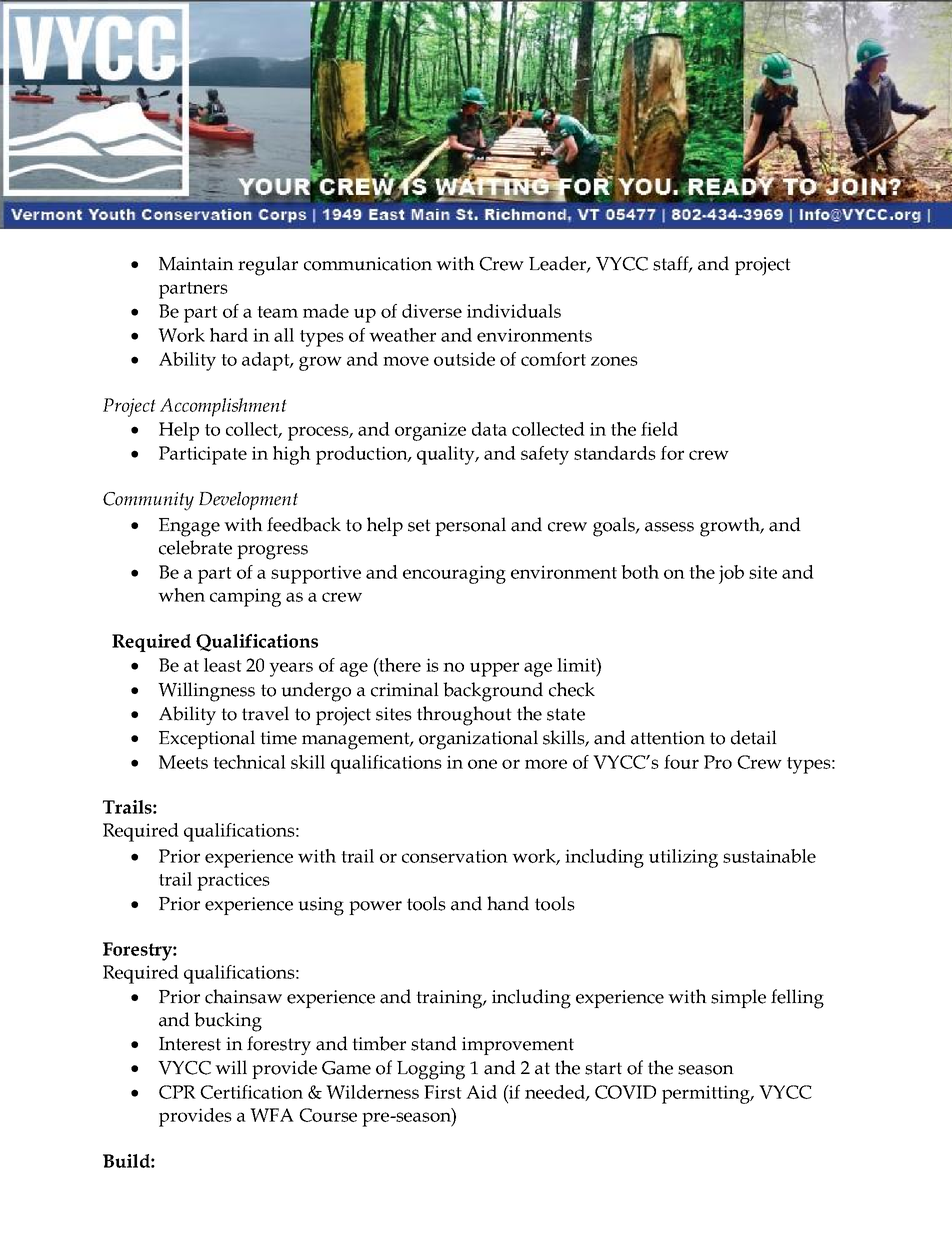  I want to click on least, so click(223, 665).
